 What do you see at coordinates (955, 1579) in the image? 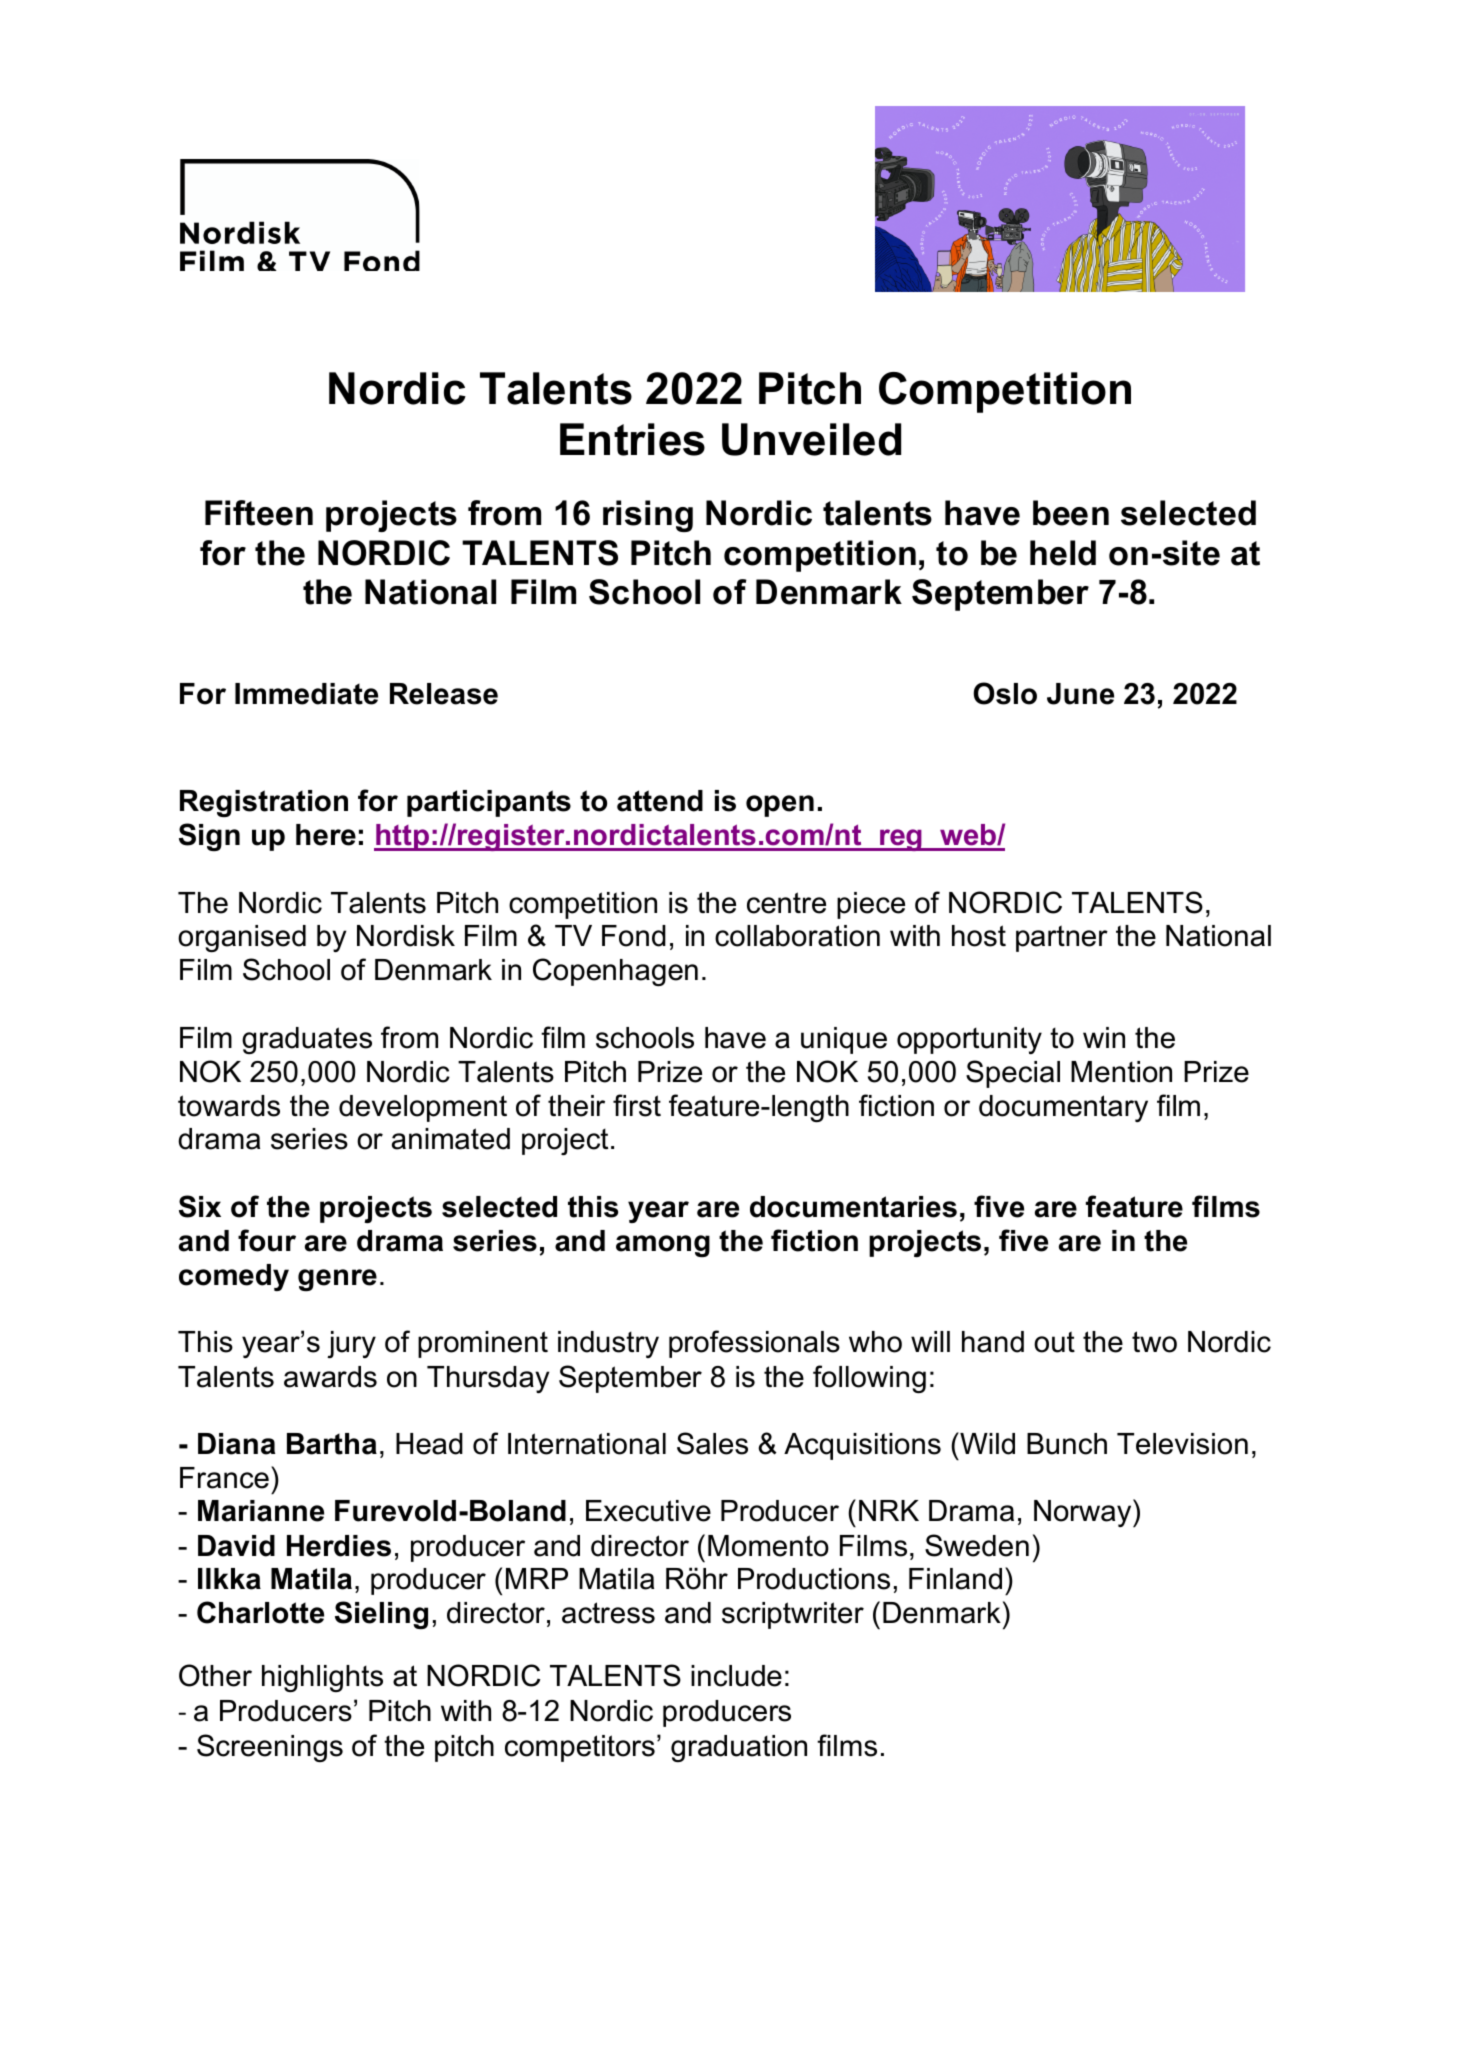
I see `Finland` at bounding box center [955, 1579].
